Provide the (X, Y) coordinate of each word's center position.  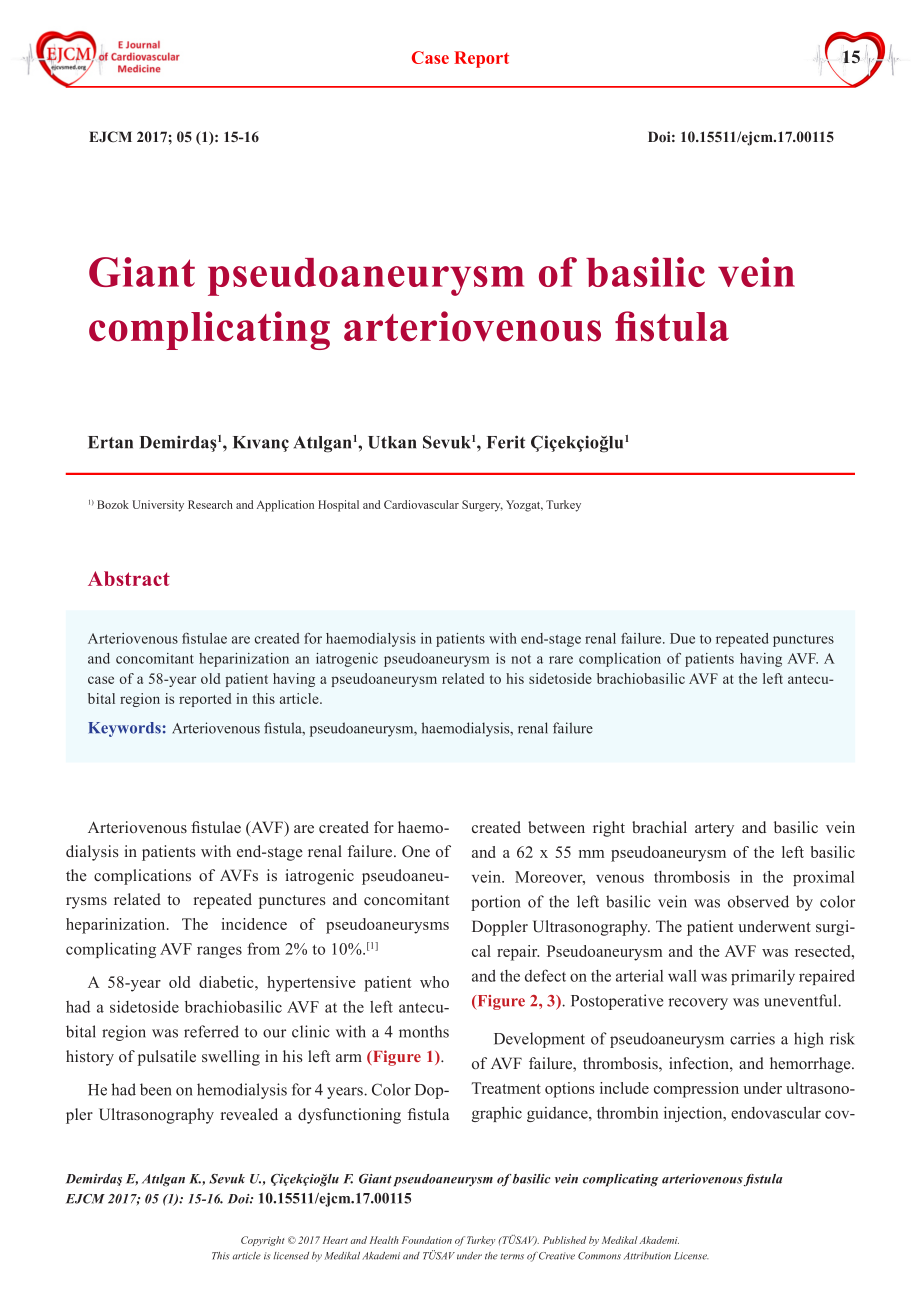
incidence (254, 924)
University (158, 506)
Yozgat (524, 506)
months (424, 1031)
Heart (335, 1240)
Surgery (482, 506)
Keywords (124, 729)
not (521, 659)
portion (496, 903)
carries (752, 1038)
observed (758, 901)
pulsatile (167, 1058)
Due (682, 638)
